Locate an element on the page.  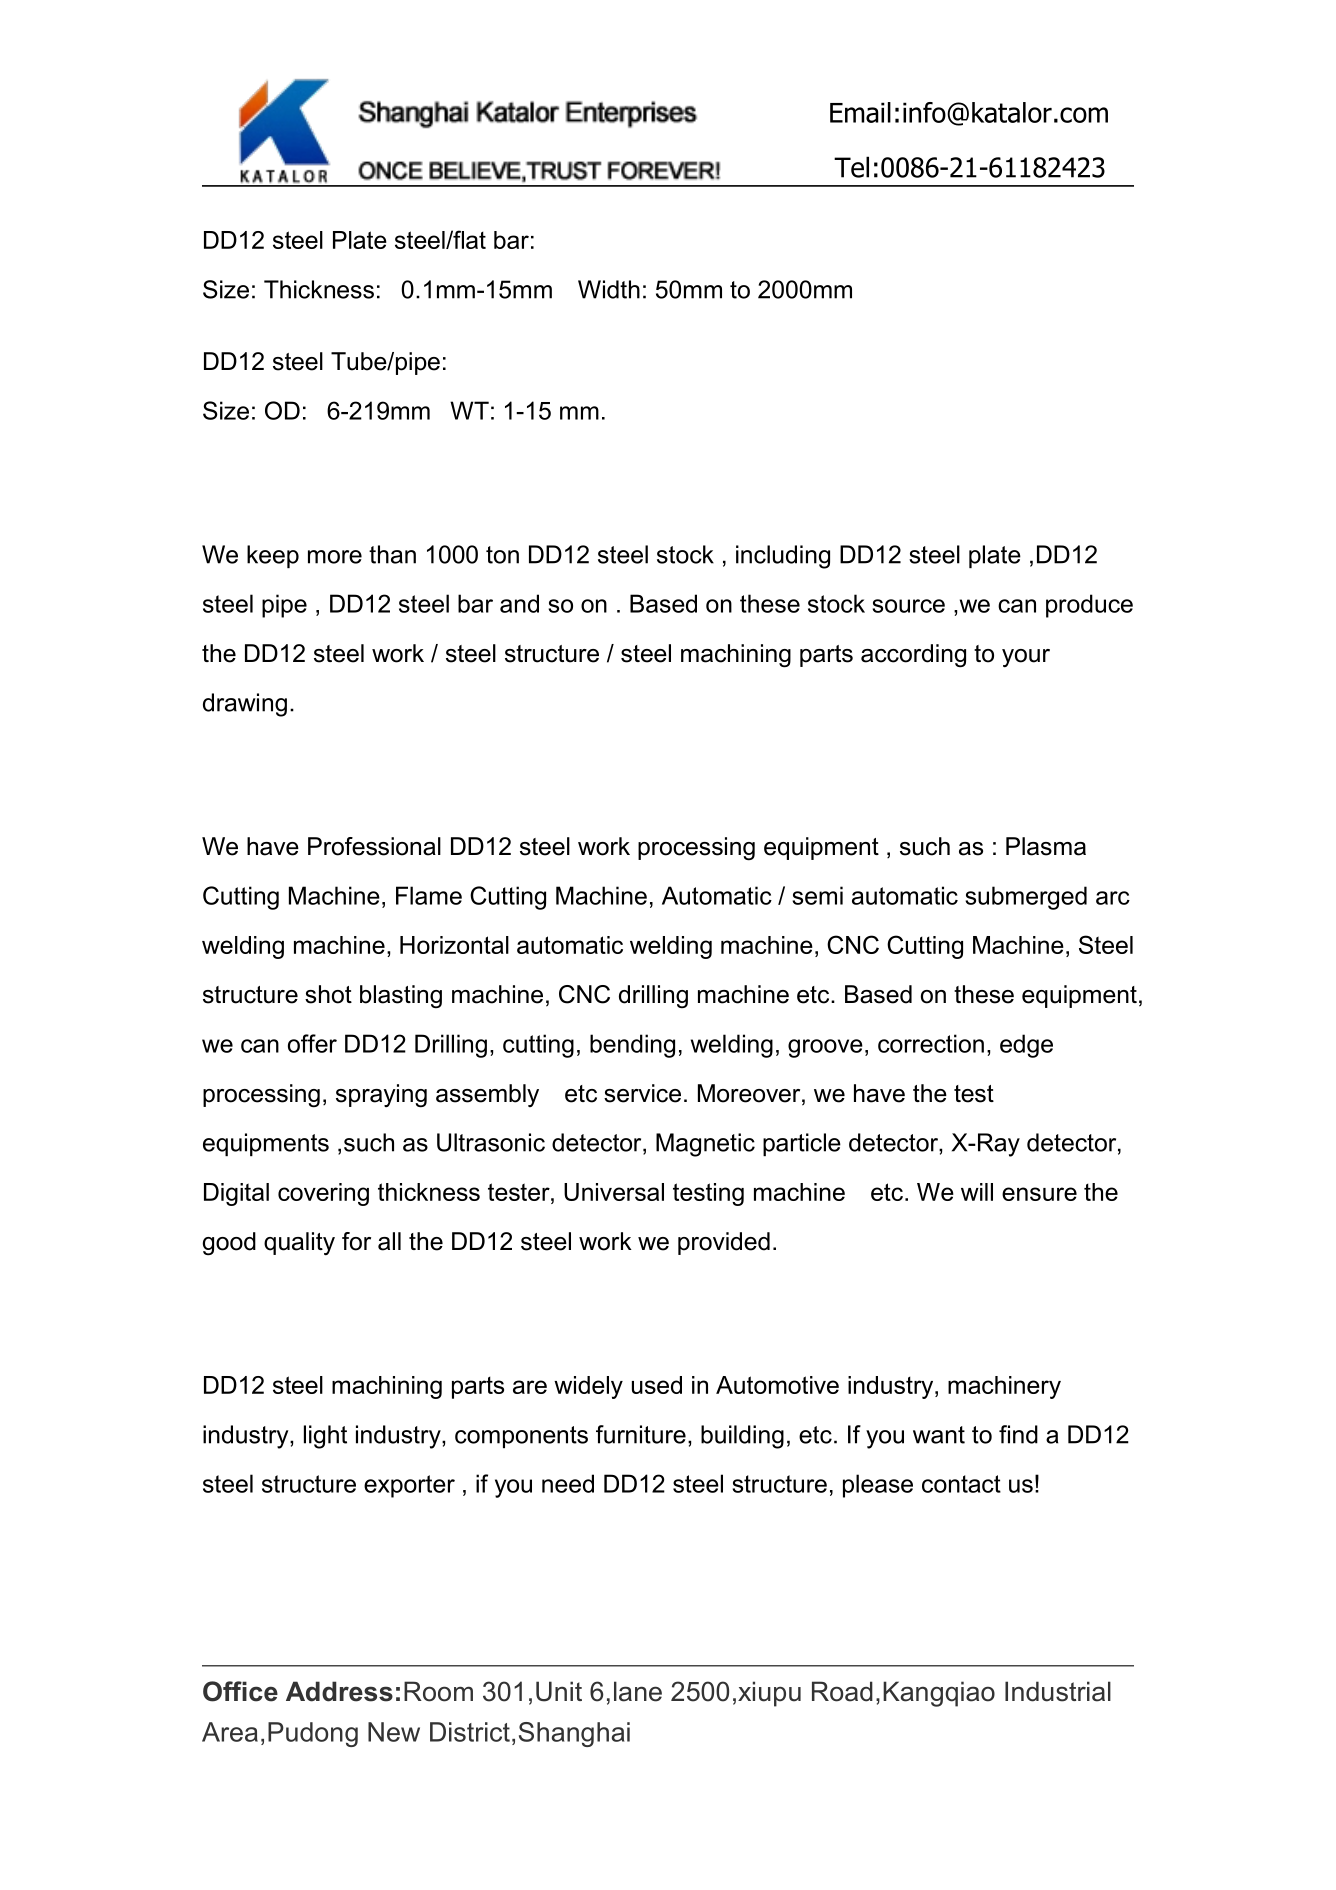
and is located at coordinates (519, 603).
